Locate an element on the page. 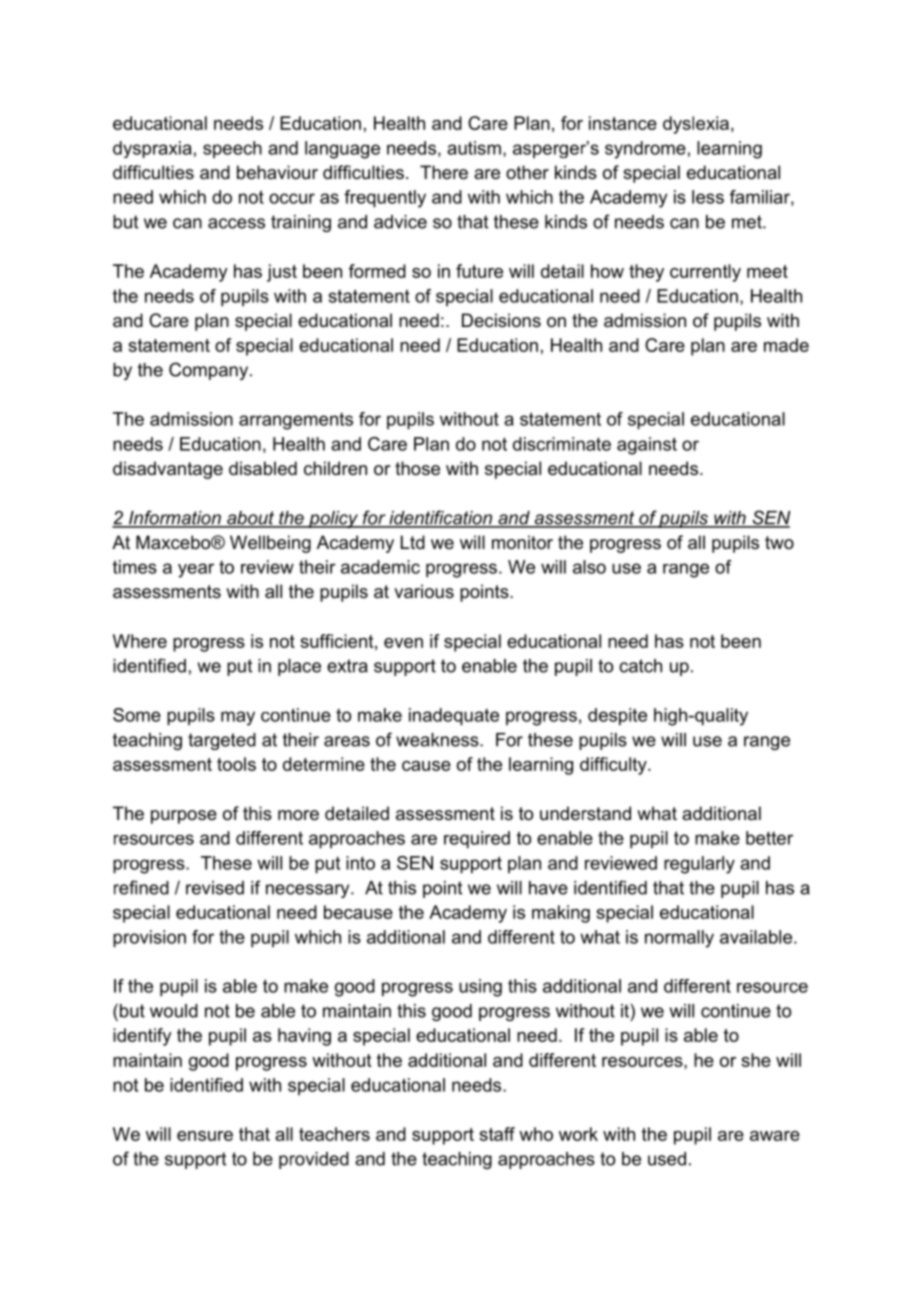 This image has height=1308, width=924. those is located at coordinates (417, 468).
